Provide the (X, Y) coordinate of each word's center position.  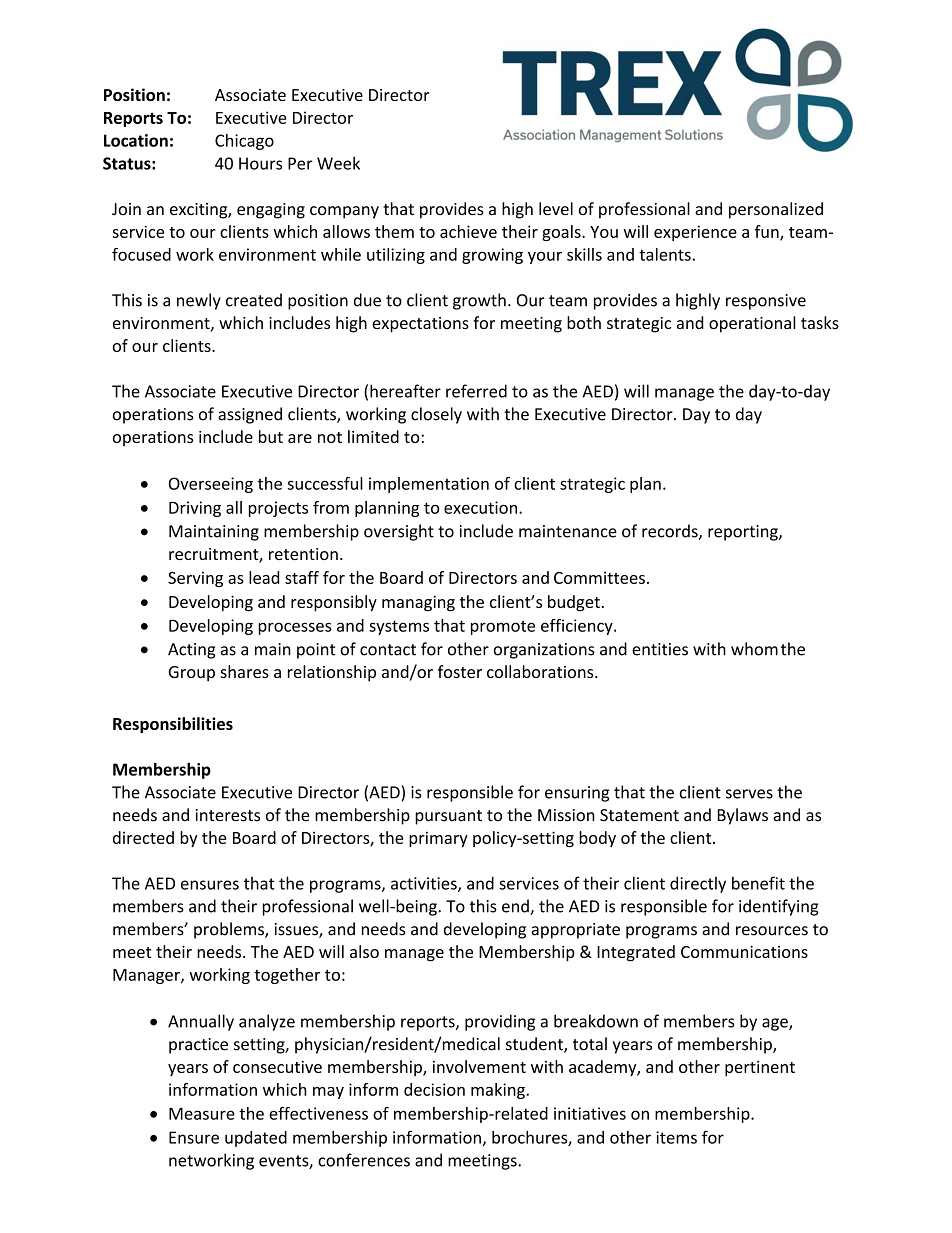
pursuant (448, 817)
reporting (744, 533)
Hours (260, 163)
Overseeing (211, 485)
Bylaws (742, 816)
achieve (468, 231)
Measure (202, 1113)
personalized (776, 210)
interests (227, 815)
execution (480, 507)
